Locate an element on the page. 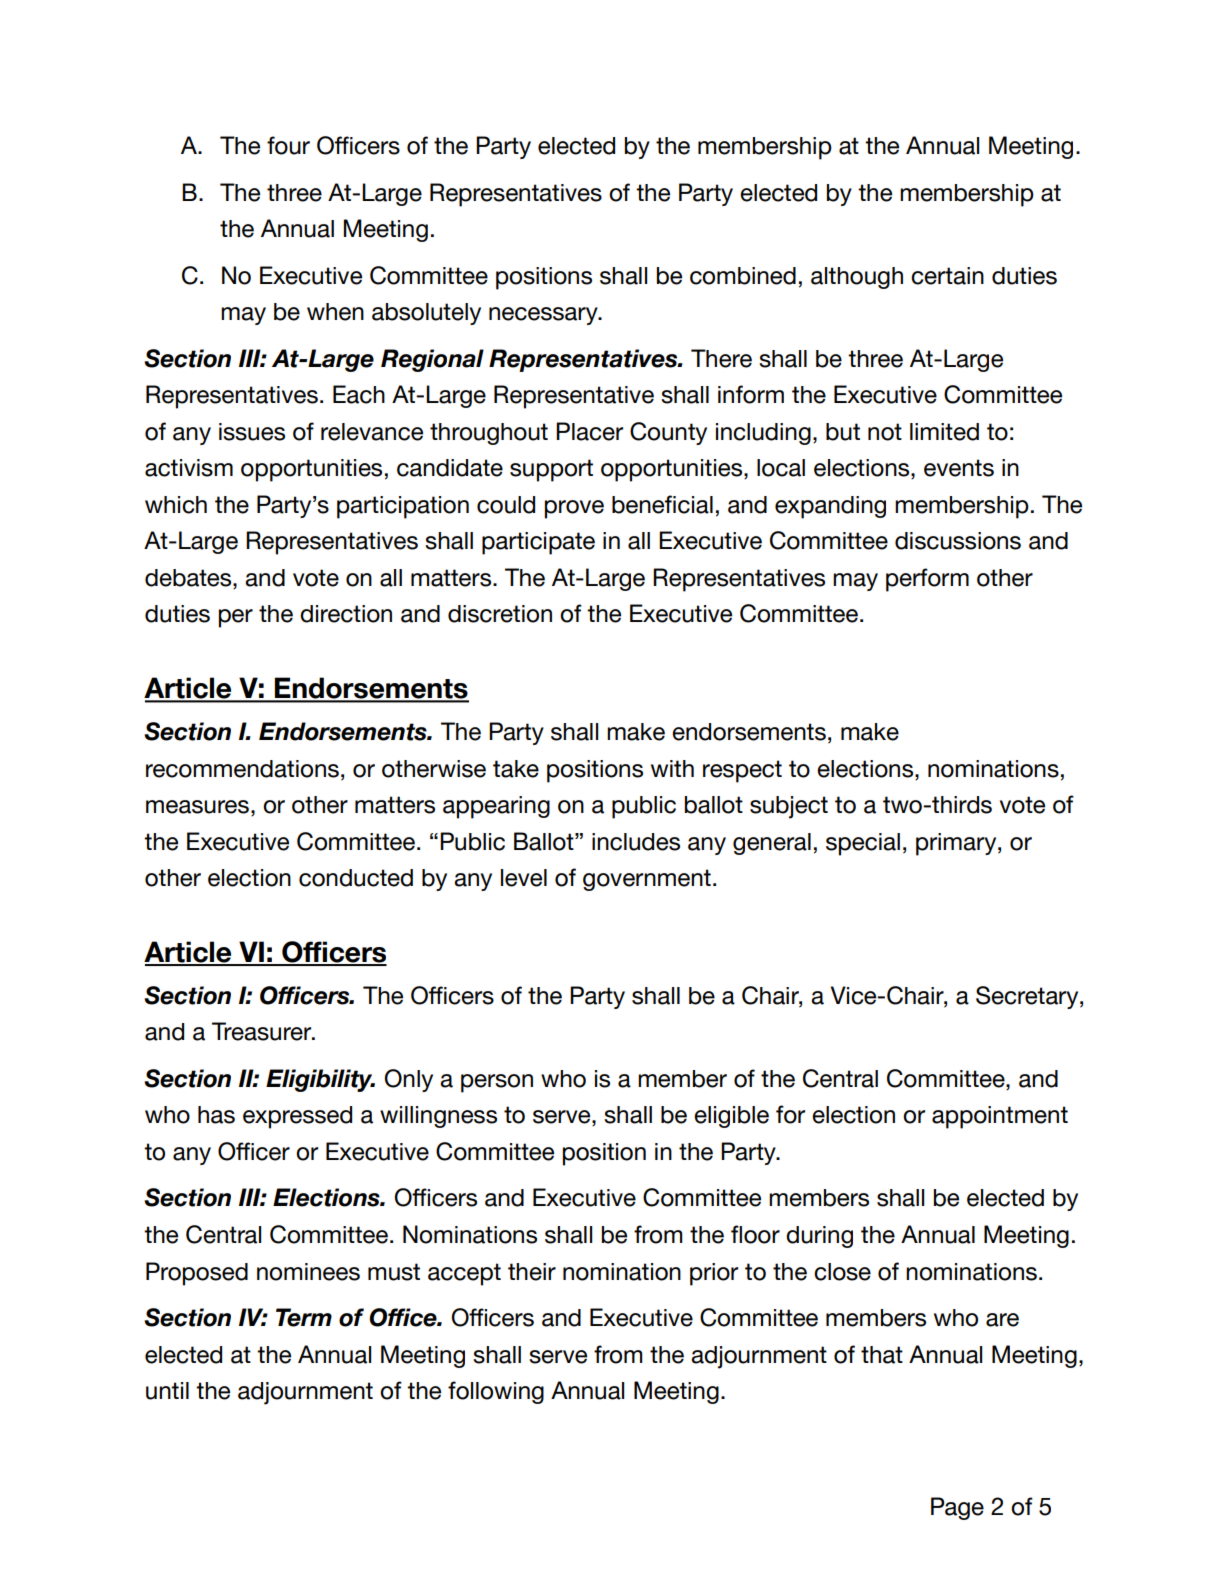  until is located at coordinates (167, 1391).
